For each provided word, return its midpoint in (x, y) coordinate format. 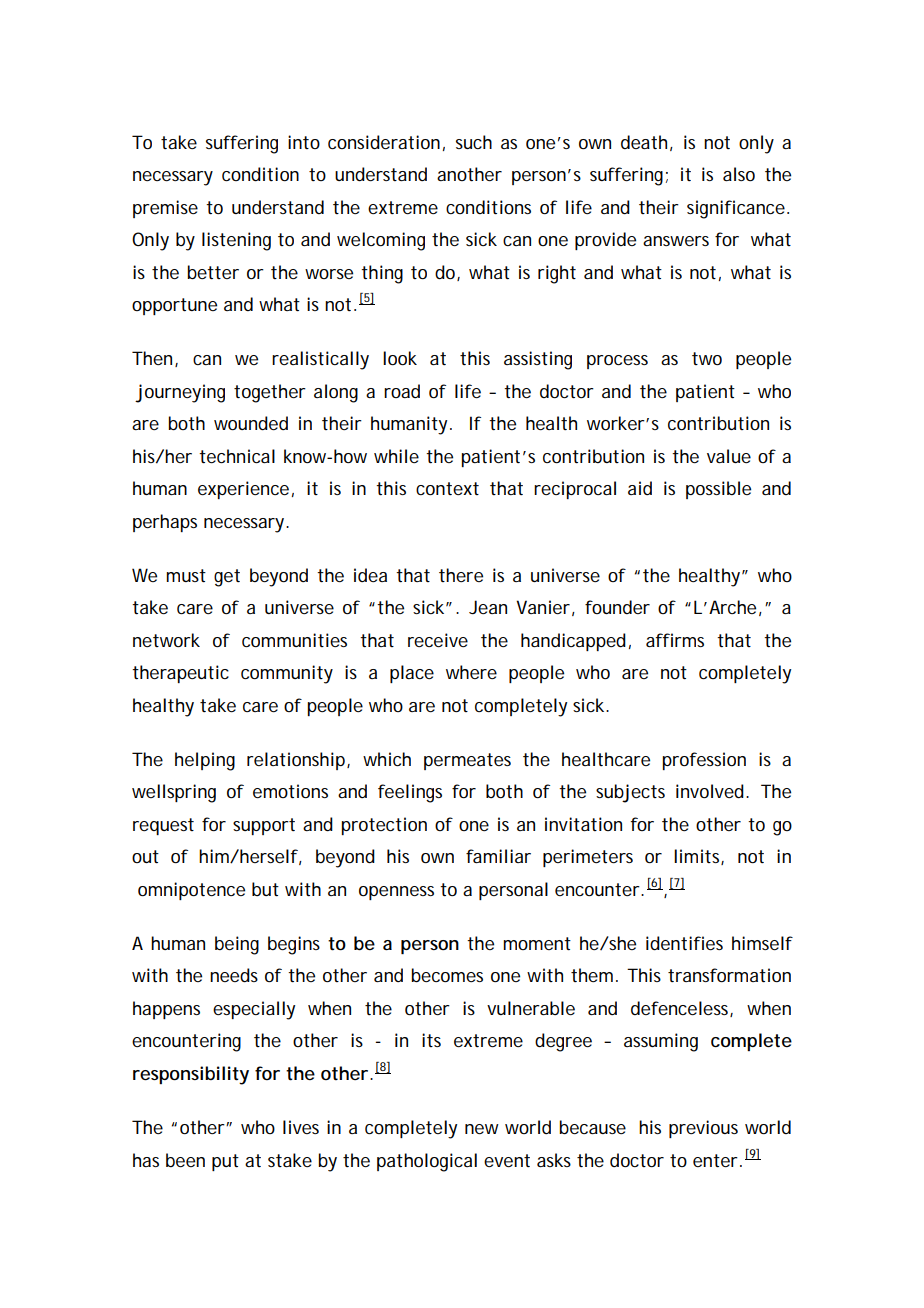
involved (710, 791)
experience (243, 490)
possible (718, 490)
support (264, 826)
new (482, 1129)
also (739, 174)
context (447, 488)
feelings (410, 793)
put (225, 1162)
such (474, 142)
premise (165, 209)
